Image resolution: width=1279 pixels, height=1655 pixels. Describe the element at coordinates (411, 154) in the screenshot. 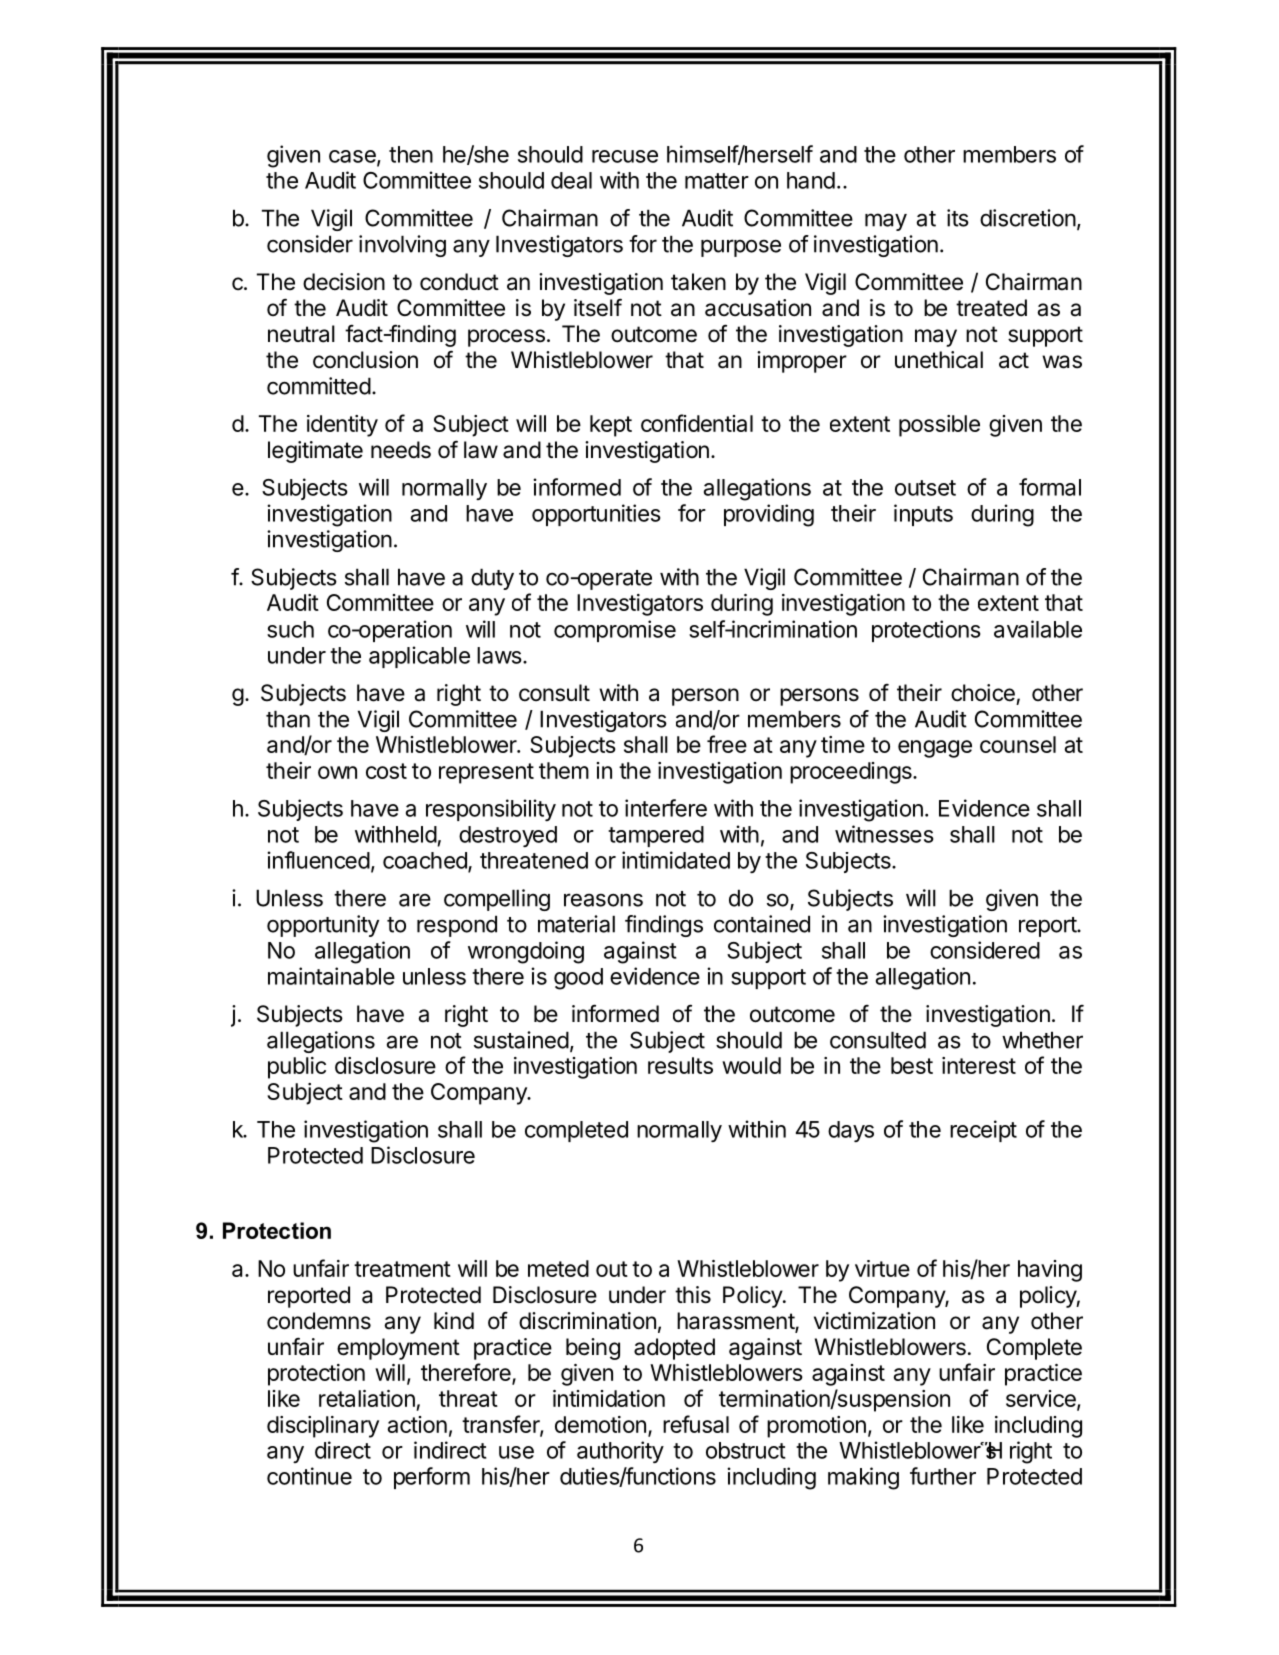

I see `then` at that location.
